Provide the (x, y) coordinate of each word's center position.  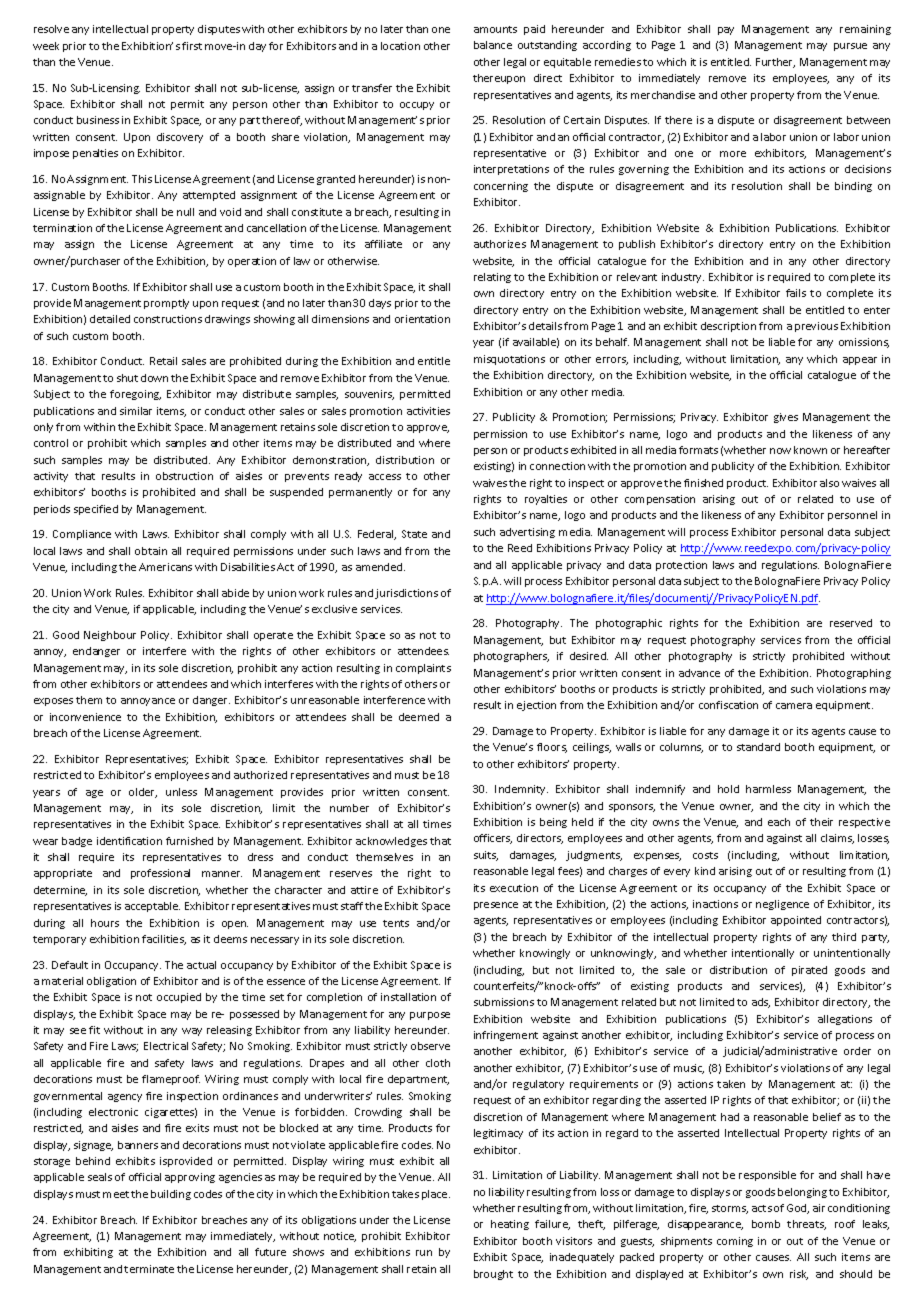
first (192, 46)
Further (775, 63)
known (810, 450)
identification (129, 841)
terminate (149, 1269)
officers (493, 839)
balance (493, 45)
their (821, 822)
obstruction (184, 476)
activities (428, 411)
